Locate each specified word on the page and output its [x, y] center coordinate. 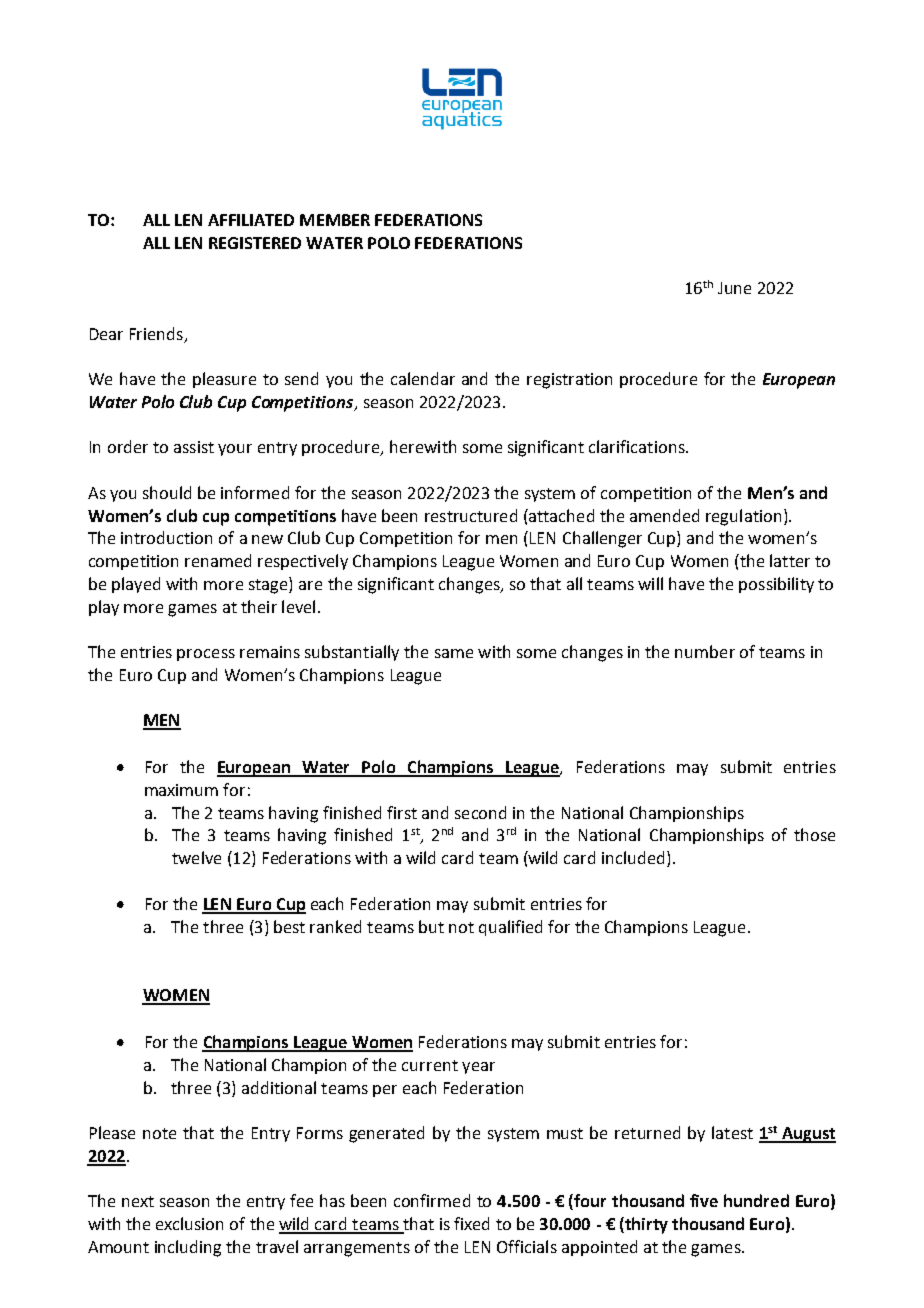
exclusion [189, 1223]
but [431, 926]
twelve [196, 857]
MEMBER [335, 220]
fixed [471, 1223]
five [704, 1200]
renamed [218, 560]
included [633, 857]
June [734, 288]
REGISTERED [255, 243]
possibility [776, 585]
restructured [471, 515]
